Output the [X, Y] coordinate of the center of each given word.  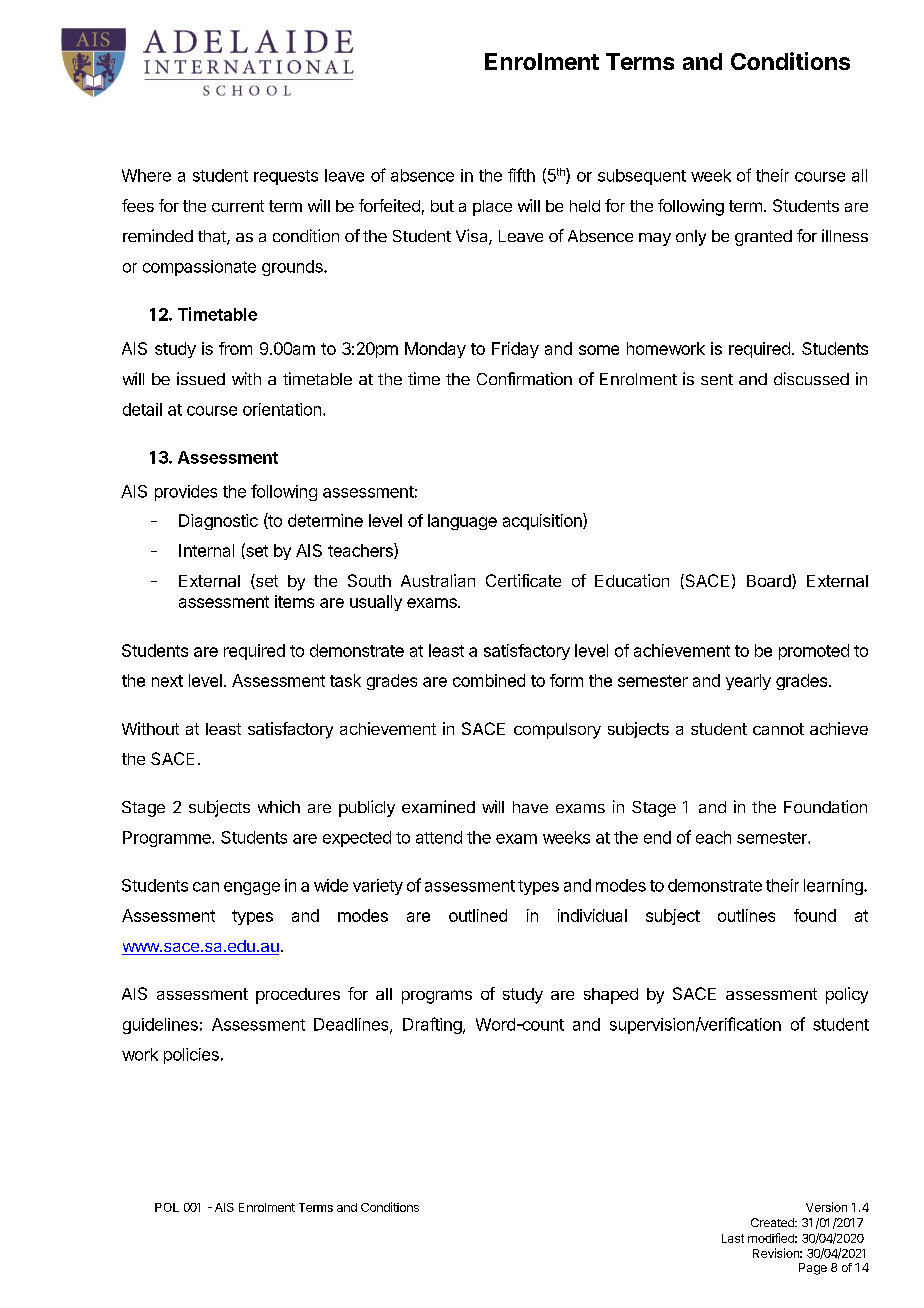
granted [763, 238]
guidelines [160, 1026]
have [530, 807]
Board [770, 581]
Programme [168, 839]
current [238, 206]
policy [847, 995]
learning [834, 887]
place [492, 208]
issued [201, 378]
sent [717, 379]
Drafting [433, 1025]
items [294, 601]
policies [191, 1056]
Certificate [523, 580]
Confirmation [524, 378]
